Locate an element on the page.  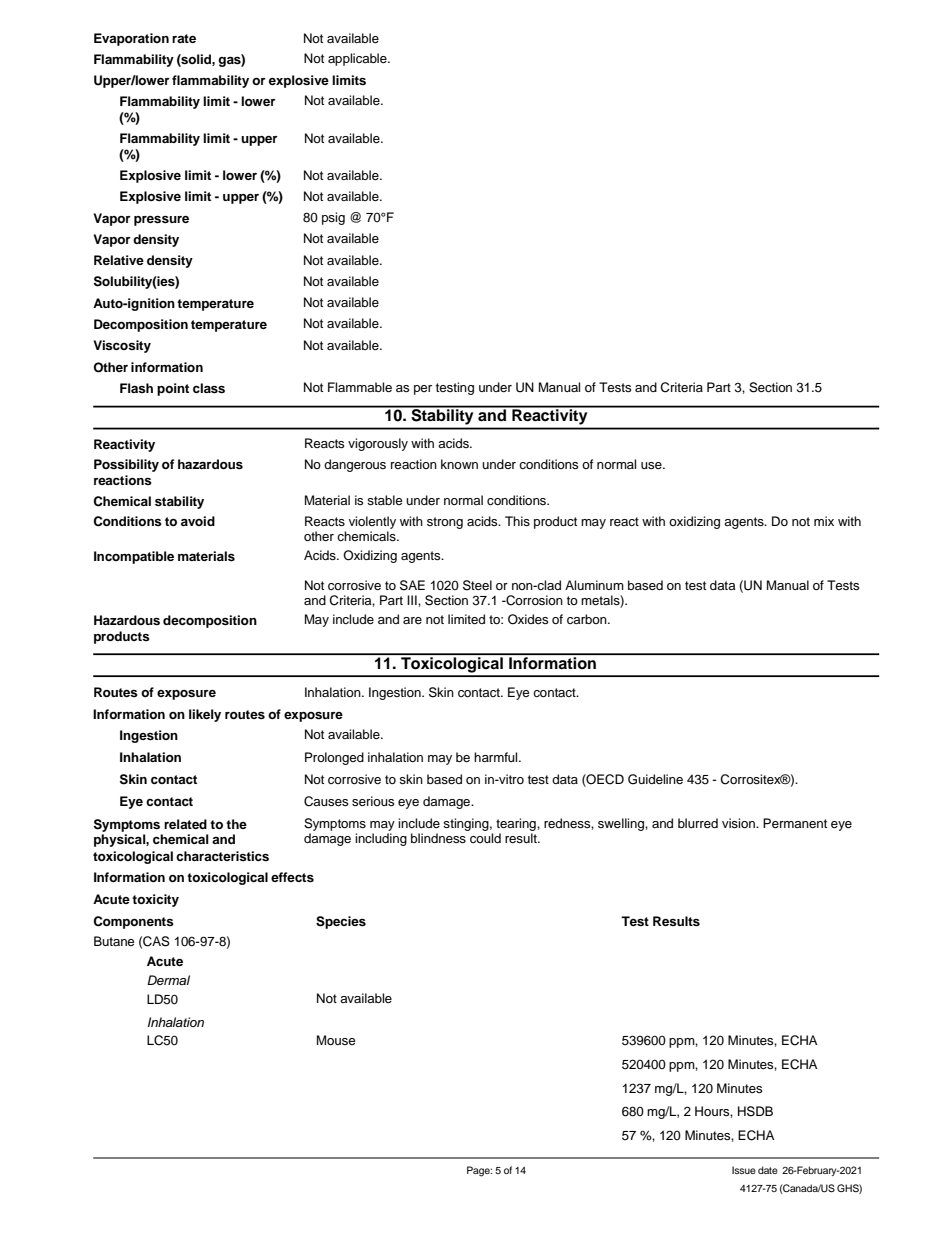
applicable is located at coordinates (358, 59).
